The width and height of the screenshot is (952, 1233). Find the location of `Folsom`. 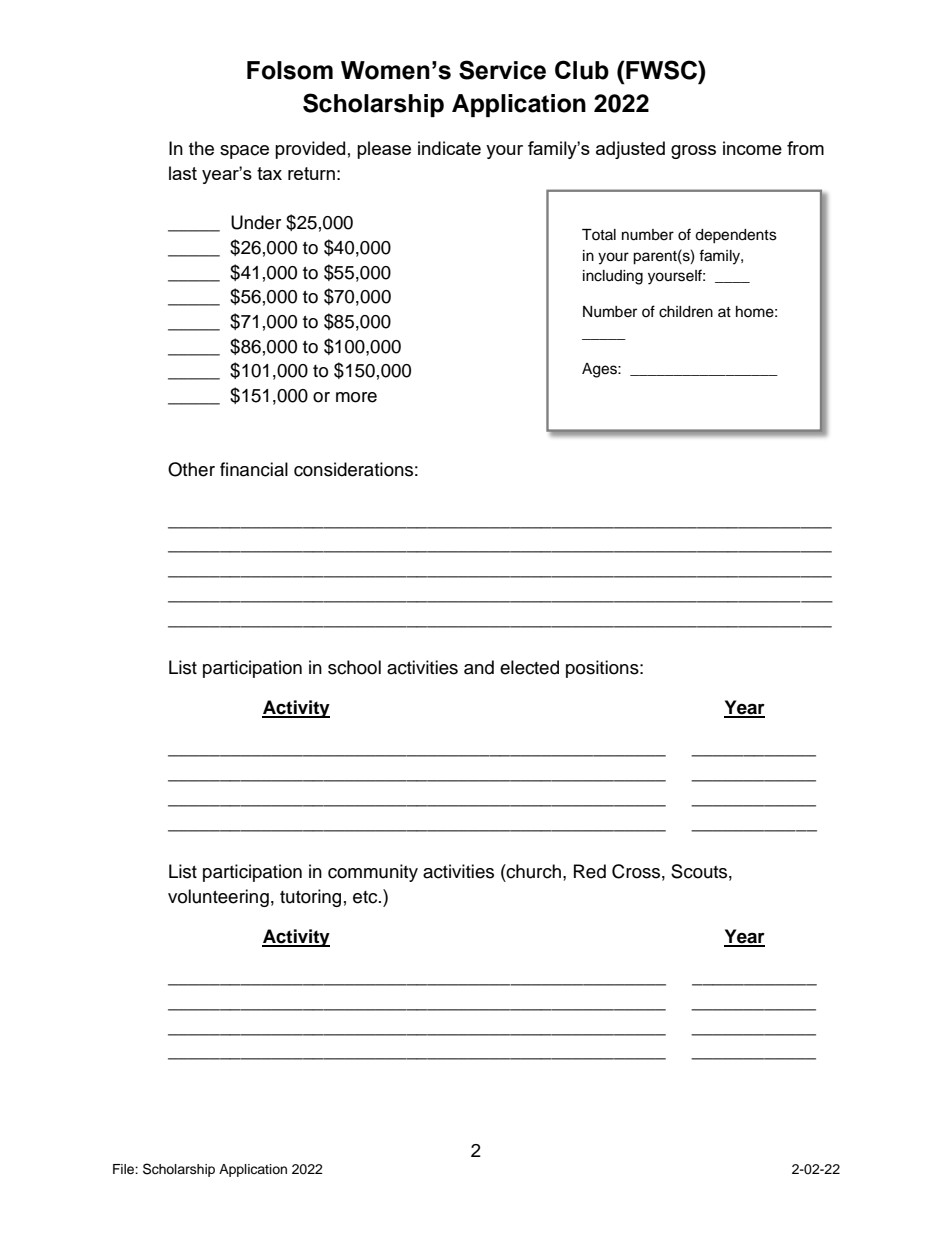

Folsom is located at coordinates (290, 70).
